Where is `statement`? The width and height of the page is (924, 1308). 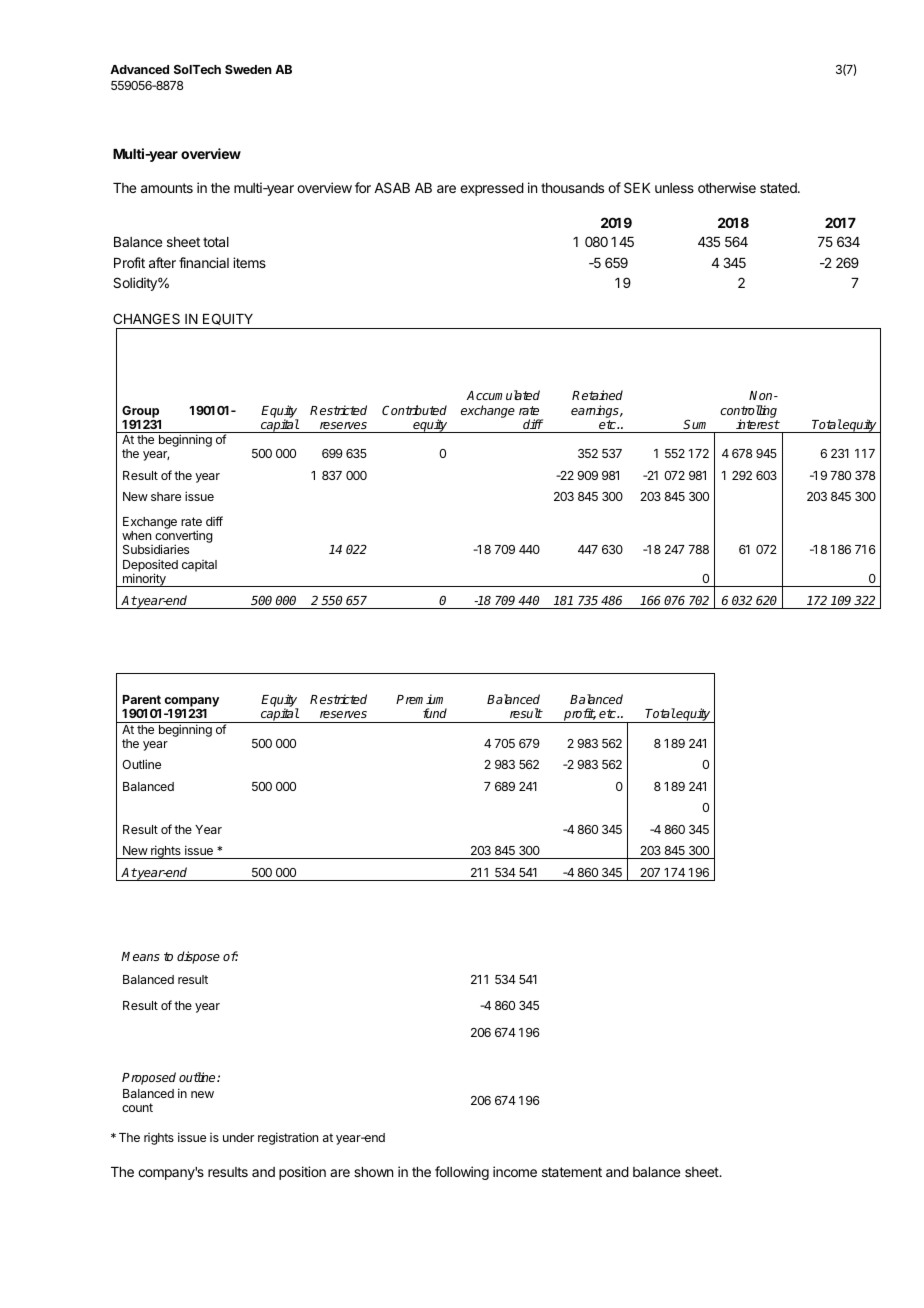 statement is located at coordinates (572, 1172).
